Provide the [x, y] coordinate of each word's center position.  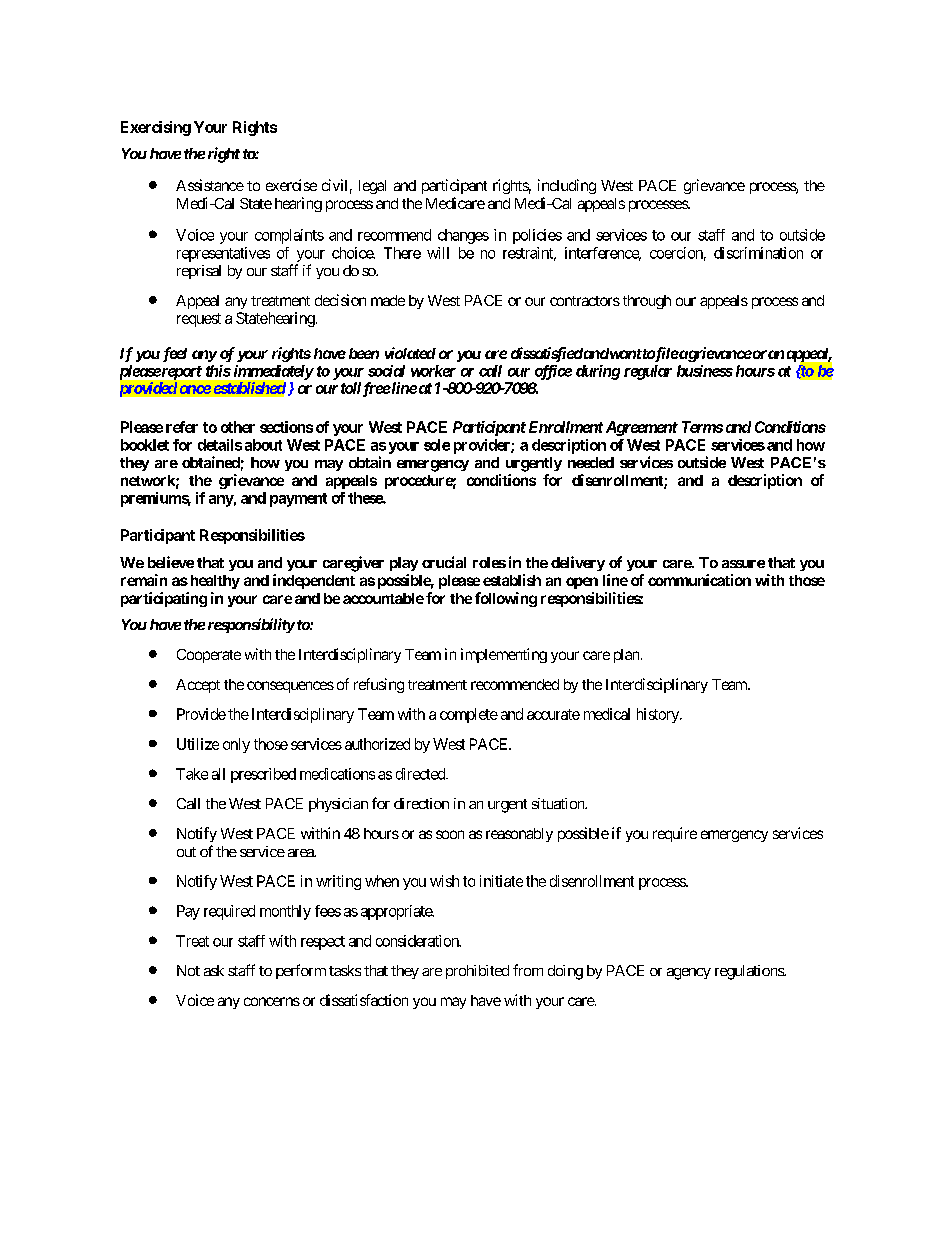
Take [192, 774]
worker [433, 371]
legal [372, 187]
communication [699, 580]
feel [173, 354]
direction [421, 803]
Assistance [210, 185]
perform [301, 971]
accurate [553, 714]
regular [648, 372]
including [567, 186]
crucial [444, 562]
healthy [213, 582]
